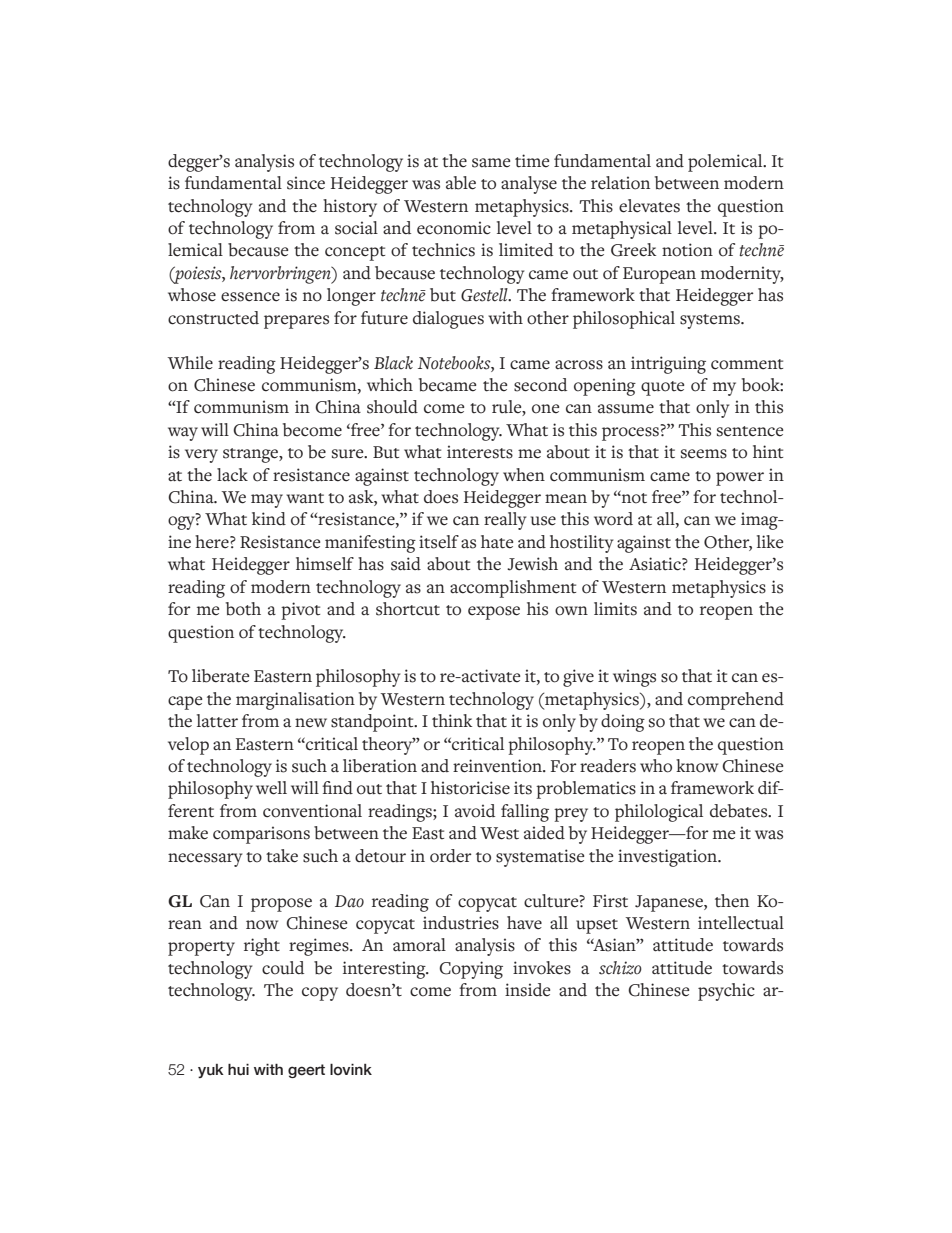 This image has height=1233, width=952. What do you see at coordinates (251, 455) in the image?
I see `strange` at bounding box center [251, 455].
